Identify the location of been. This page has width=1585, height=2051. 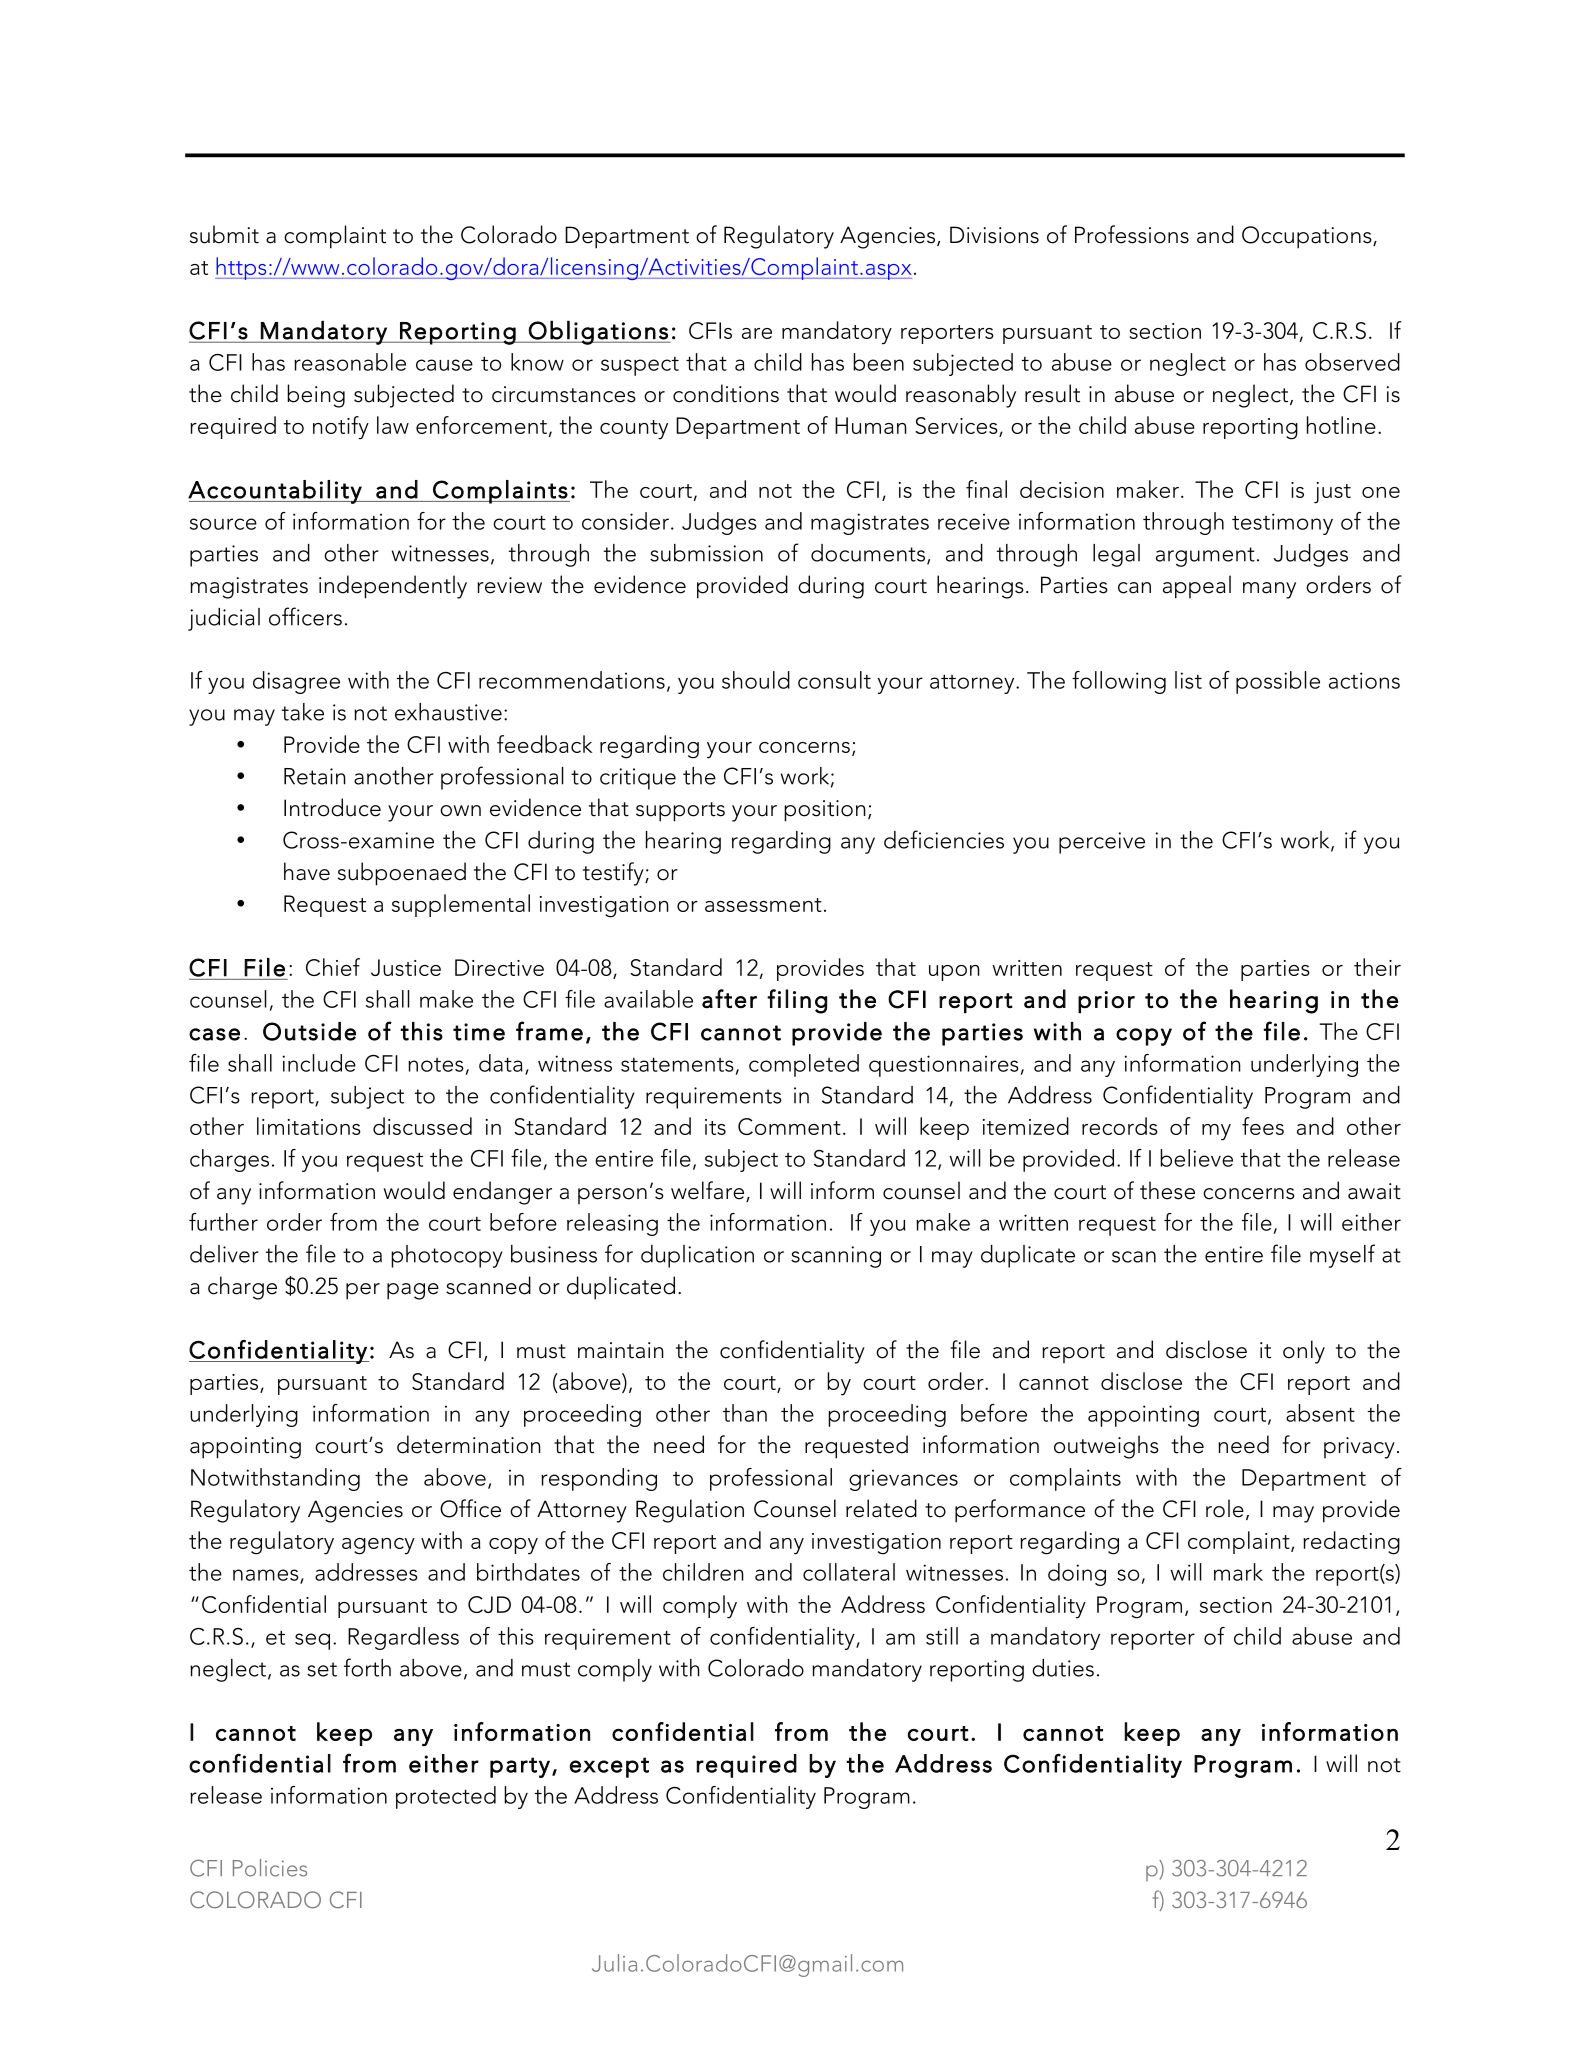
(878, 362).
